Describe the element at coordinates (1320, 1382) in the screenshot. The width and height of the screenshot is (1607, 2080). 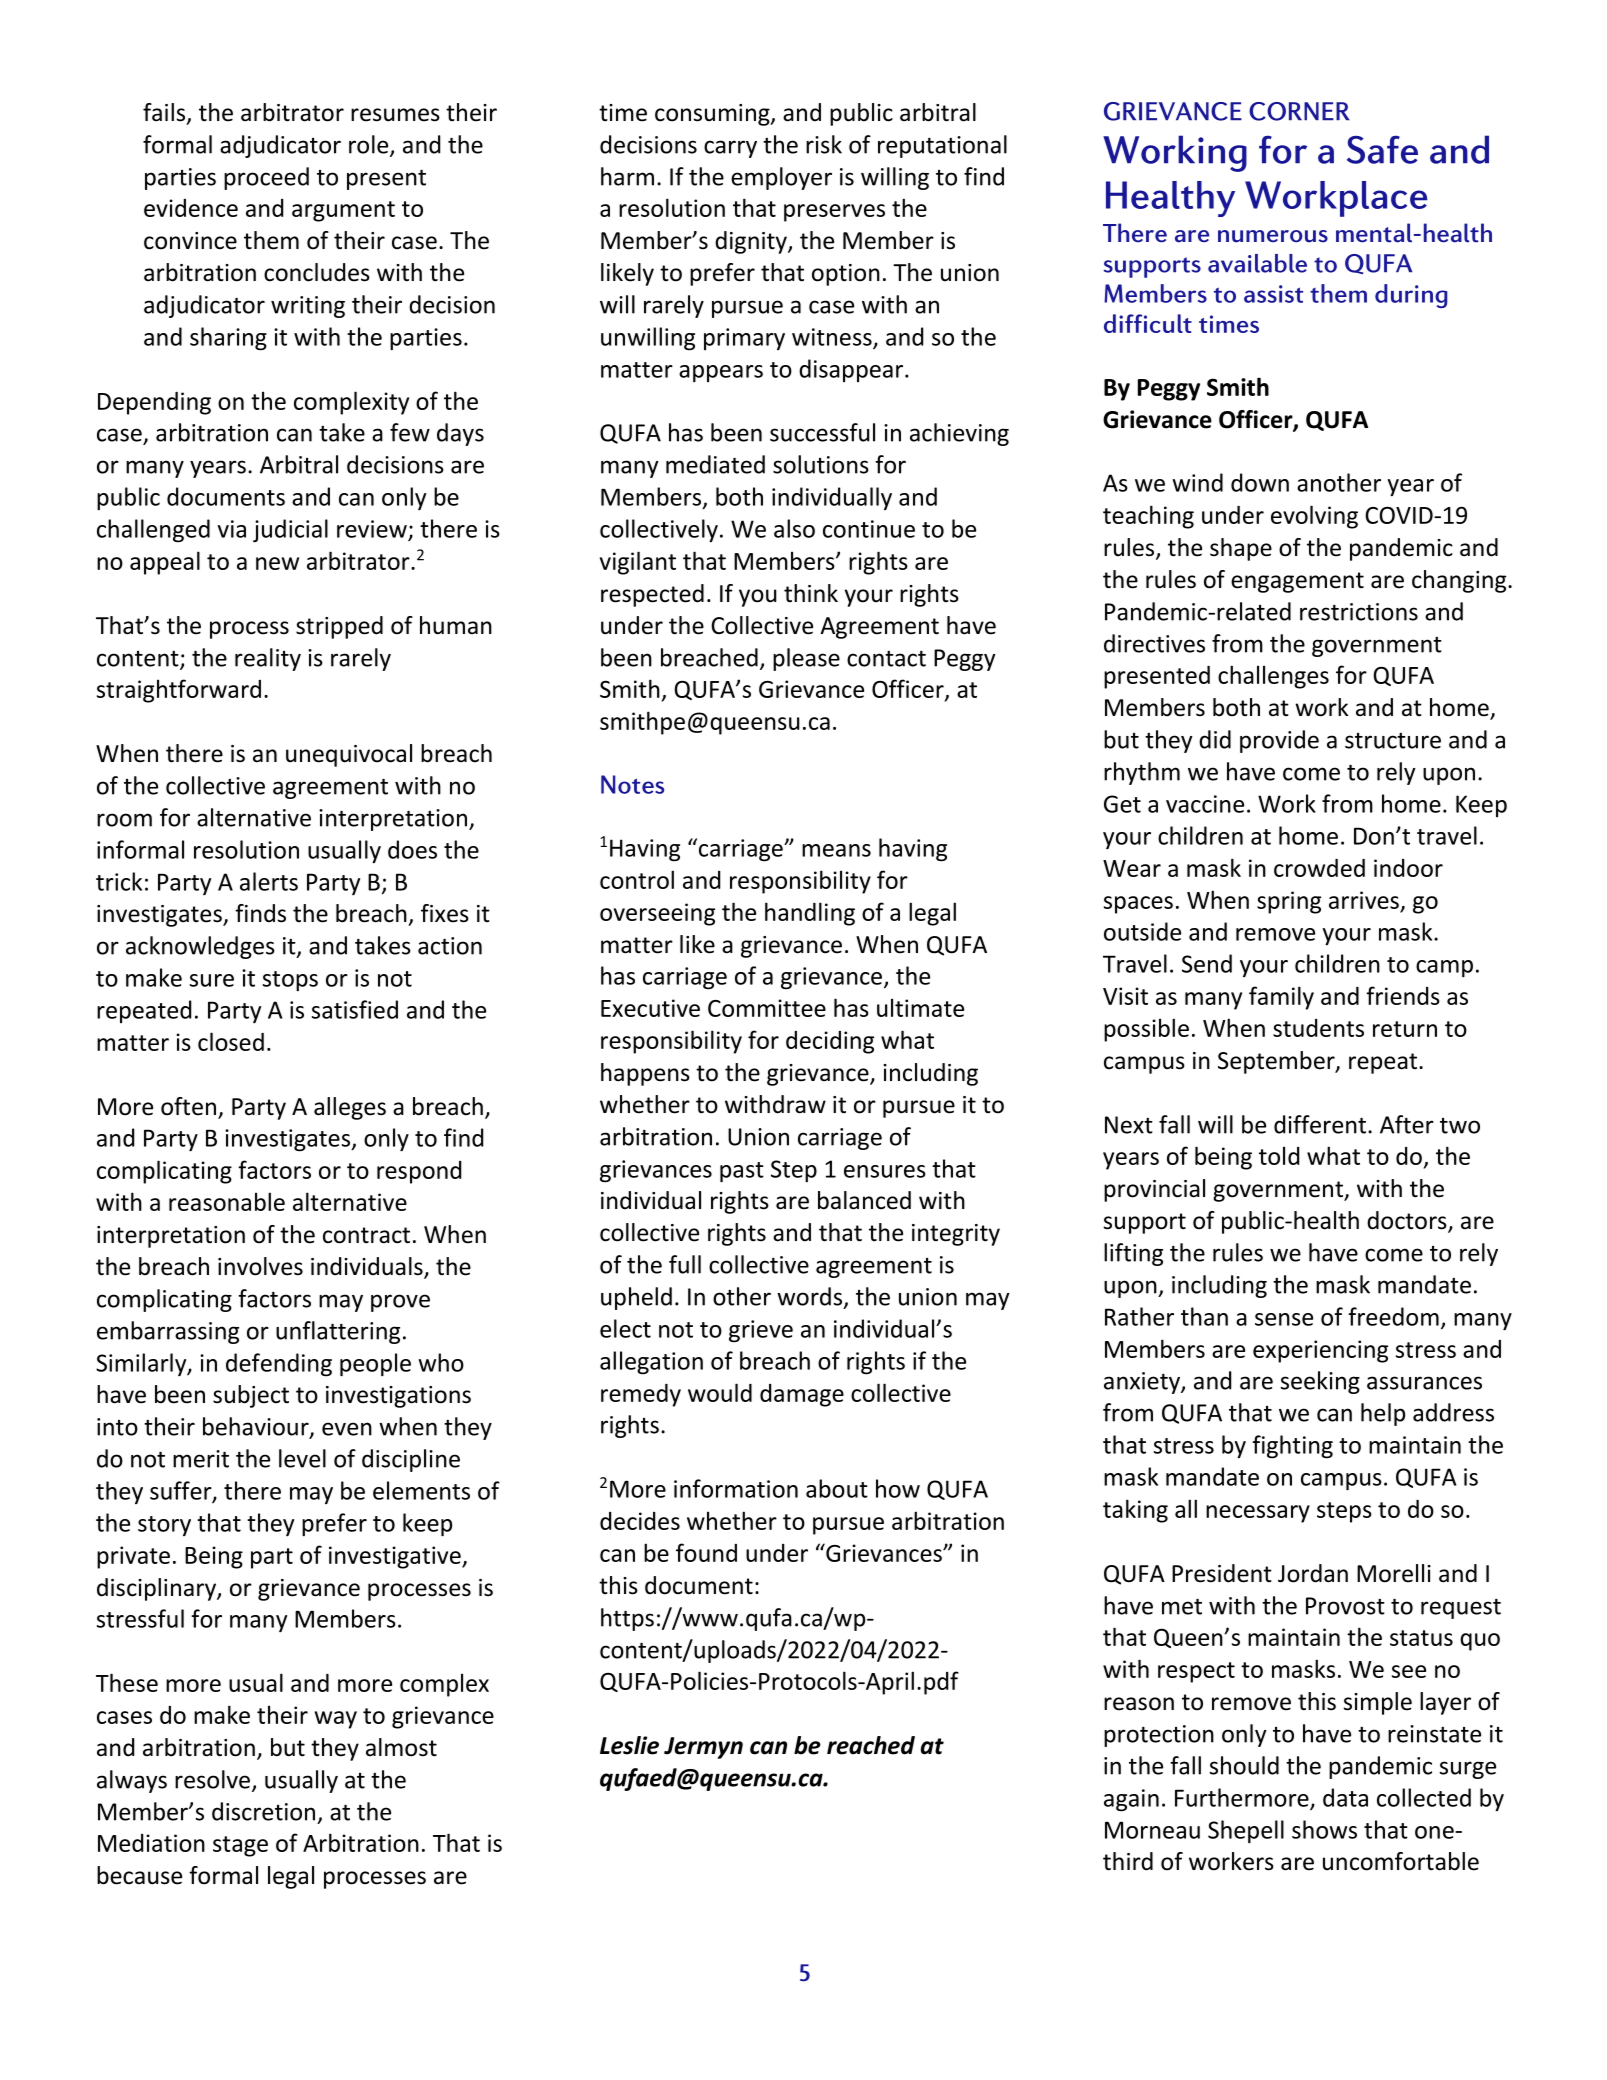
I see `seeking` at that location.
